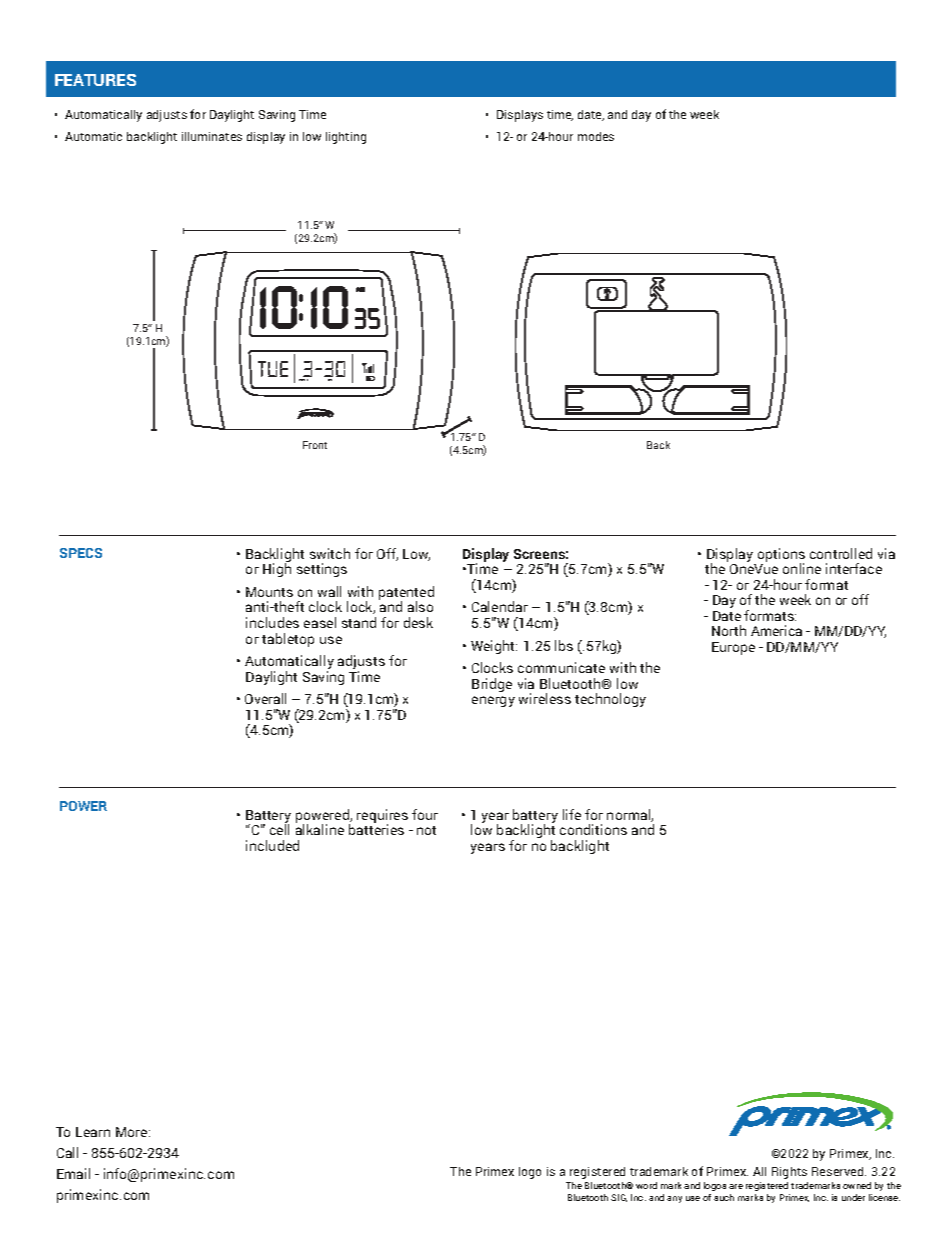 This screenshot has height=1233, width=952. Describe the element at coordinates (315, 445) in the screenshot. I see `Front` at that location.
